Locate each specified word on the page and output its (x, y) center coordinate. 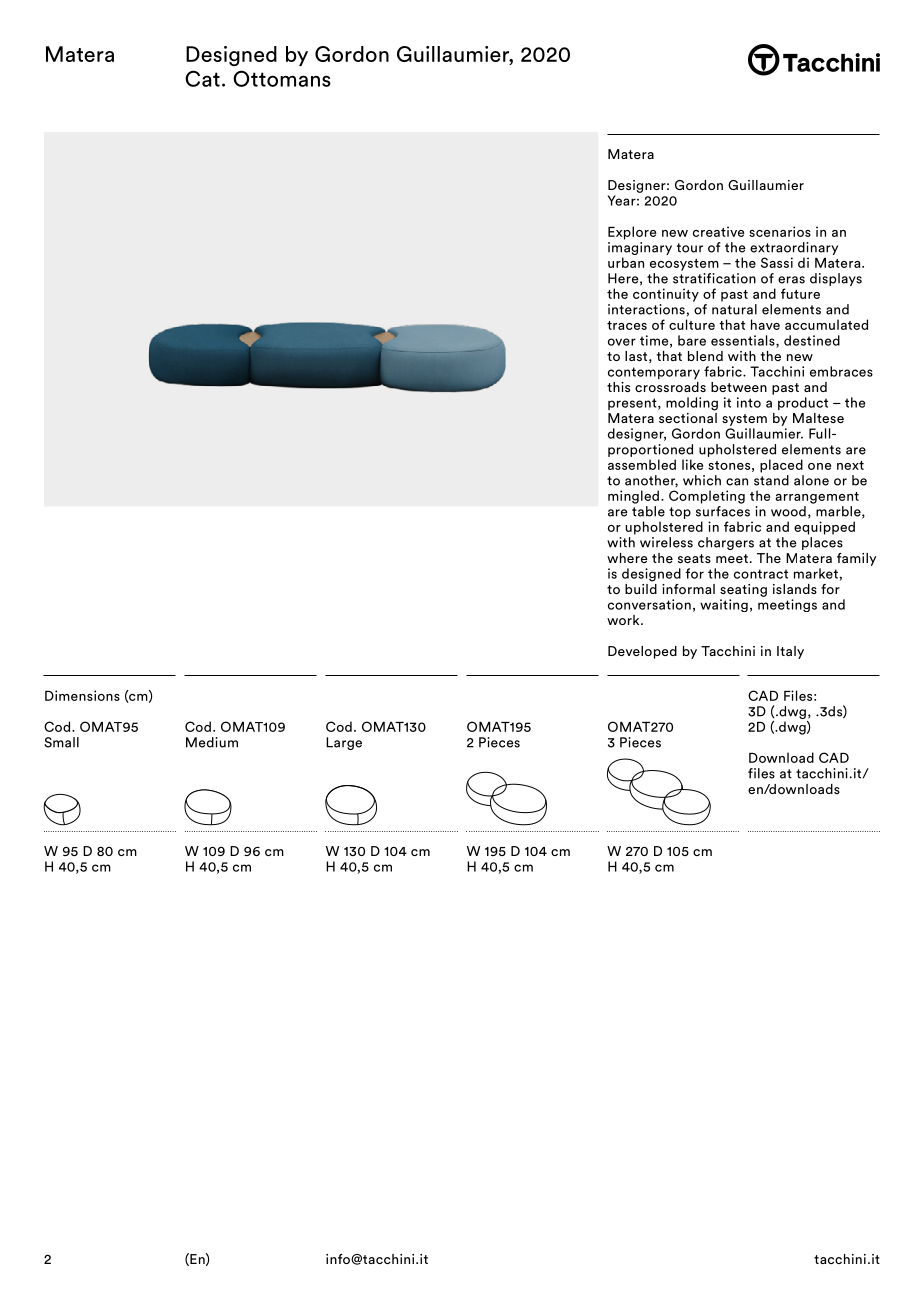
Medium (212, 742)
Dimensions (82, 695)
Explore (632, 233)
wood (788, 511)
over (622, 342)
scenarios (780, 231)
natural (734, 309)
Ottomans (282, 78)
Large (344, 743)
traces (627, 325)
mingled (633, 497)
